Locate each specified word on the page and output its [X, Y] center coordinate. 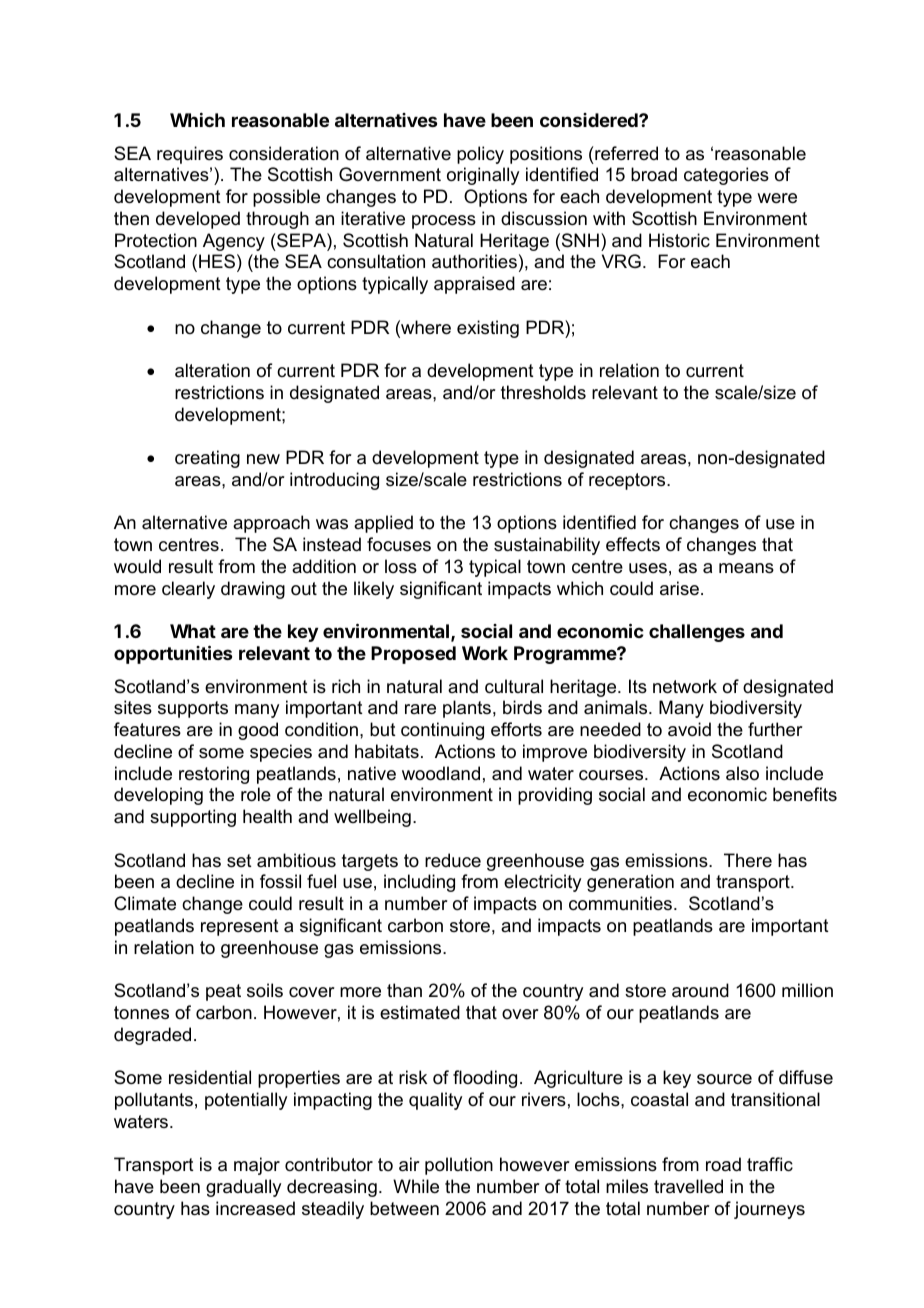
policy [480, 155]
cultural [514, 686]
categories [726, 176]
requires [190, 155]
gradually [243, 1188]
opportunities [173, 654]
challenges [697, 633]
